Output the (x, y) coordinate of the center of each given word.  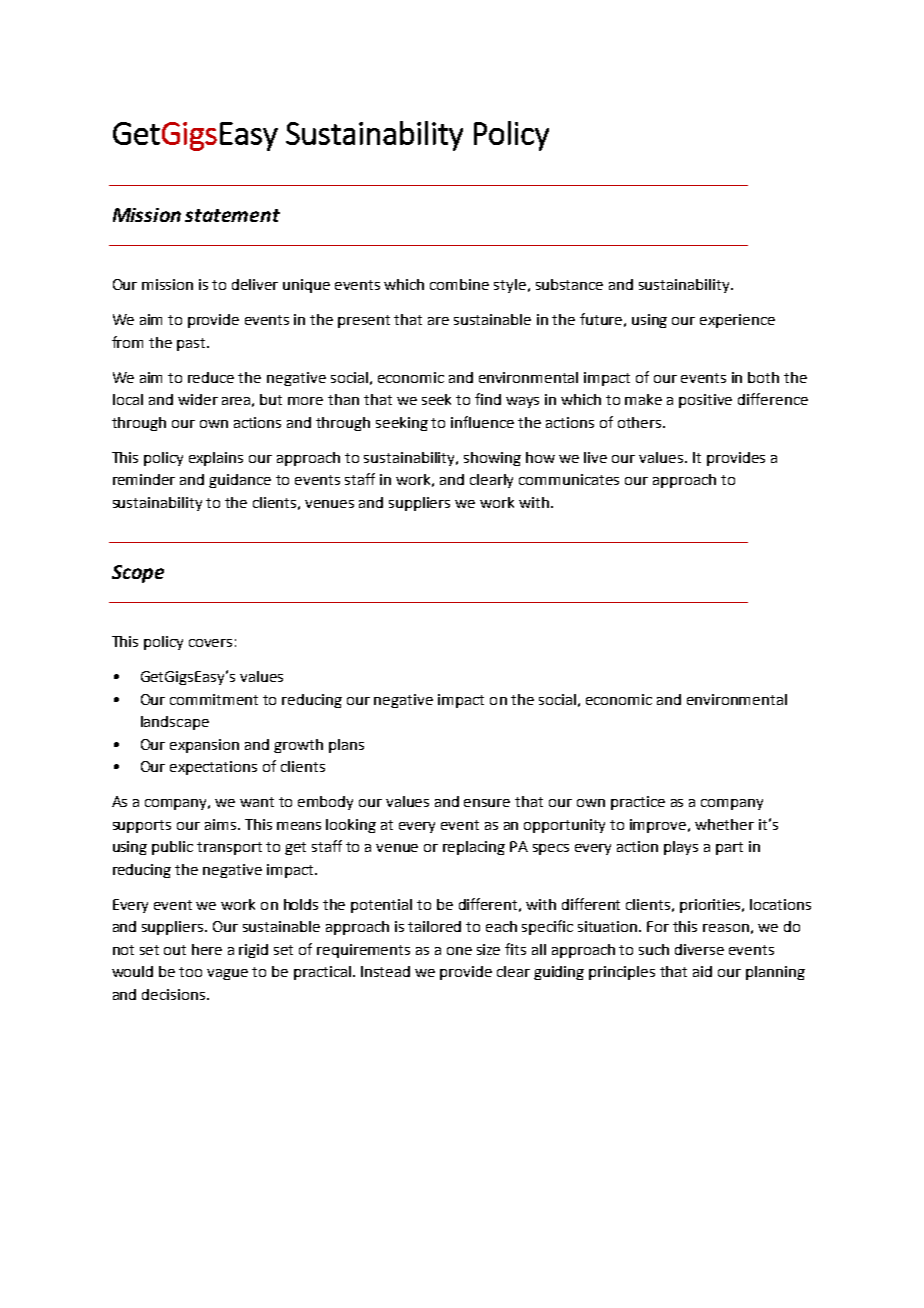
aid (702, 971)
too (190, 972)
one (459, 951)
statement (232, 215)
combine (459, 284)
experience (737, 321)
